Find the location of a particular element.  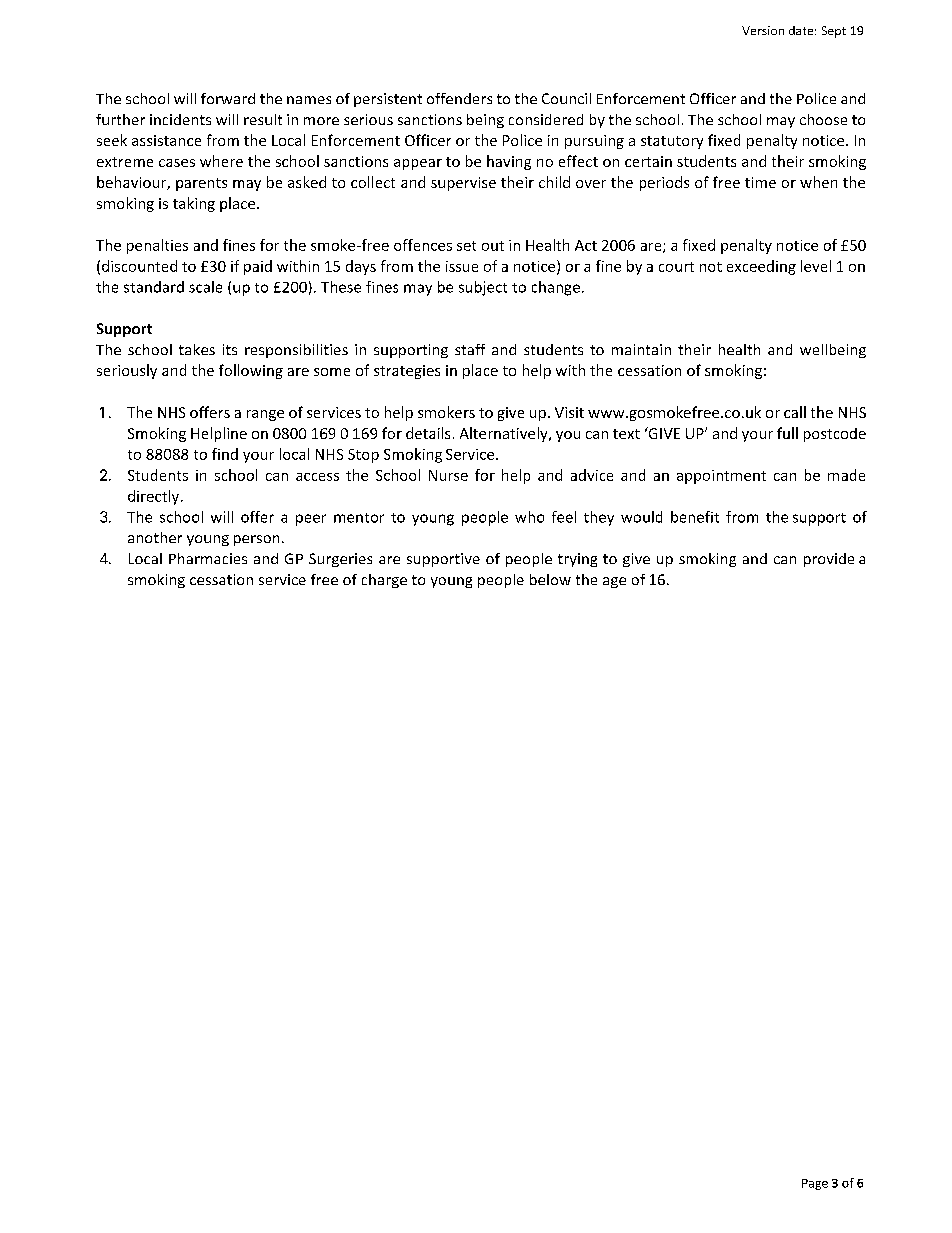

offenders is located at coordinates (459, 98).
